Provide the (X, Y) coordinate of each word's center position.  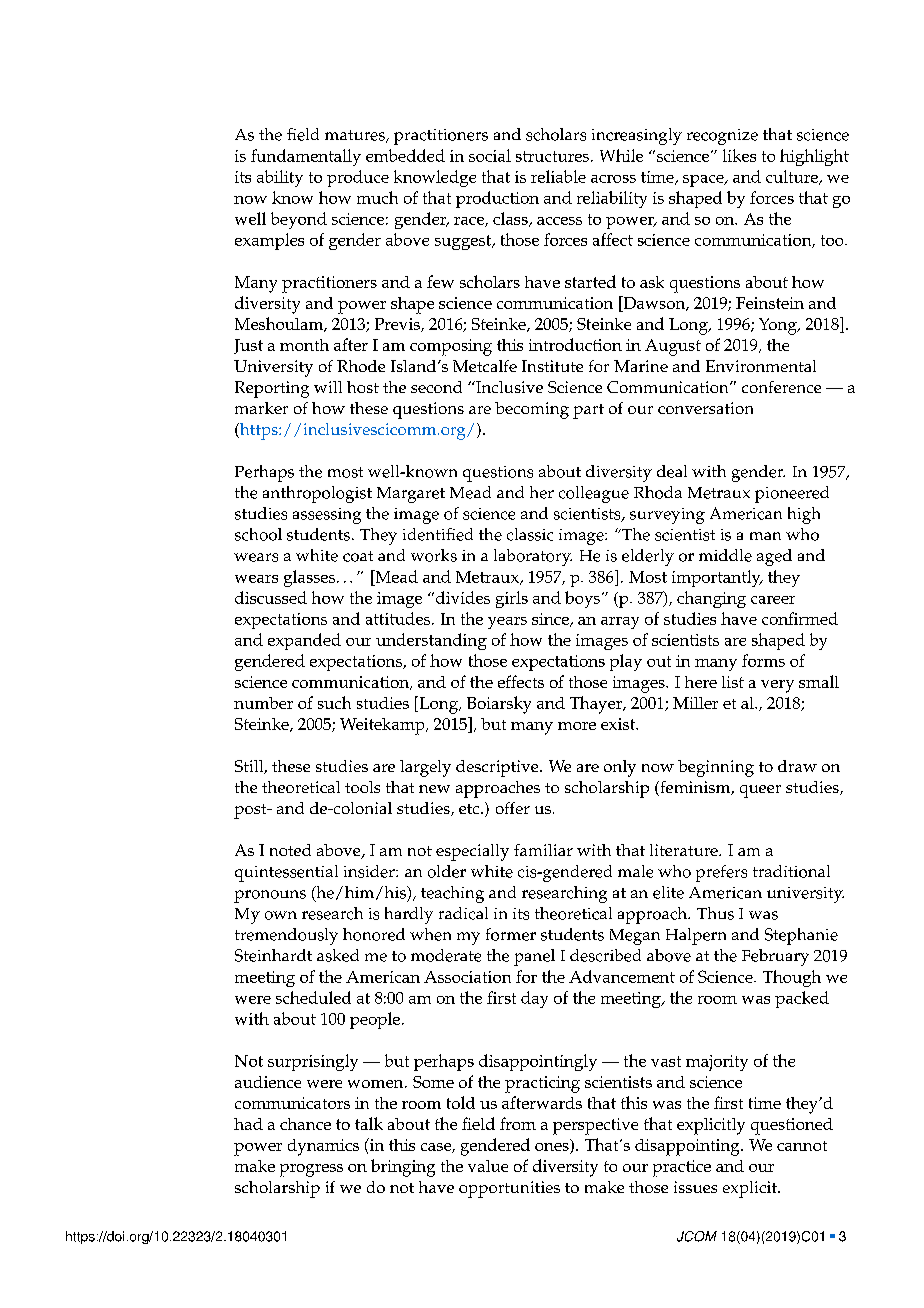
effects (521, 681)
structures (552, 156)
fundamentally (306, 157)
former (511, 934)
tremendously (286, 936)
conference (781, 387)
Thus (715, 913)
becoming (532, 410)
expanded (304, 641)
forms (763, 660)
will (328, 387)
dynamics (323, 1147)
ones (553, 1148)
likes (739, 155)
